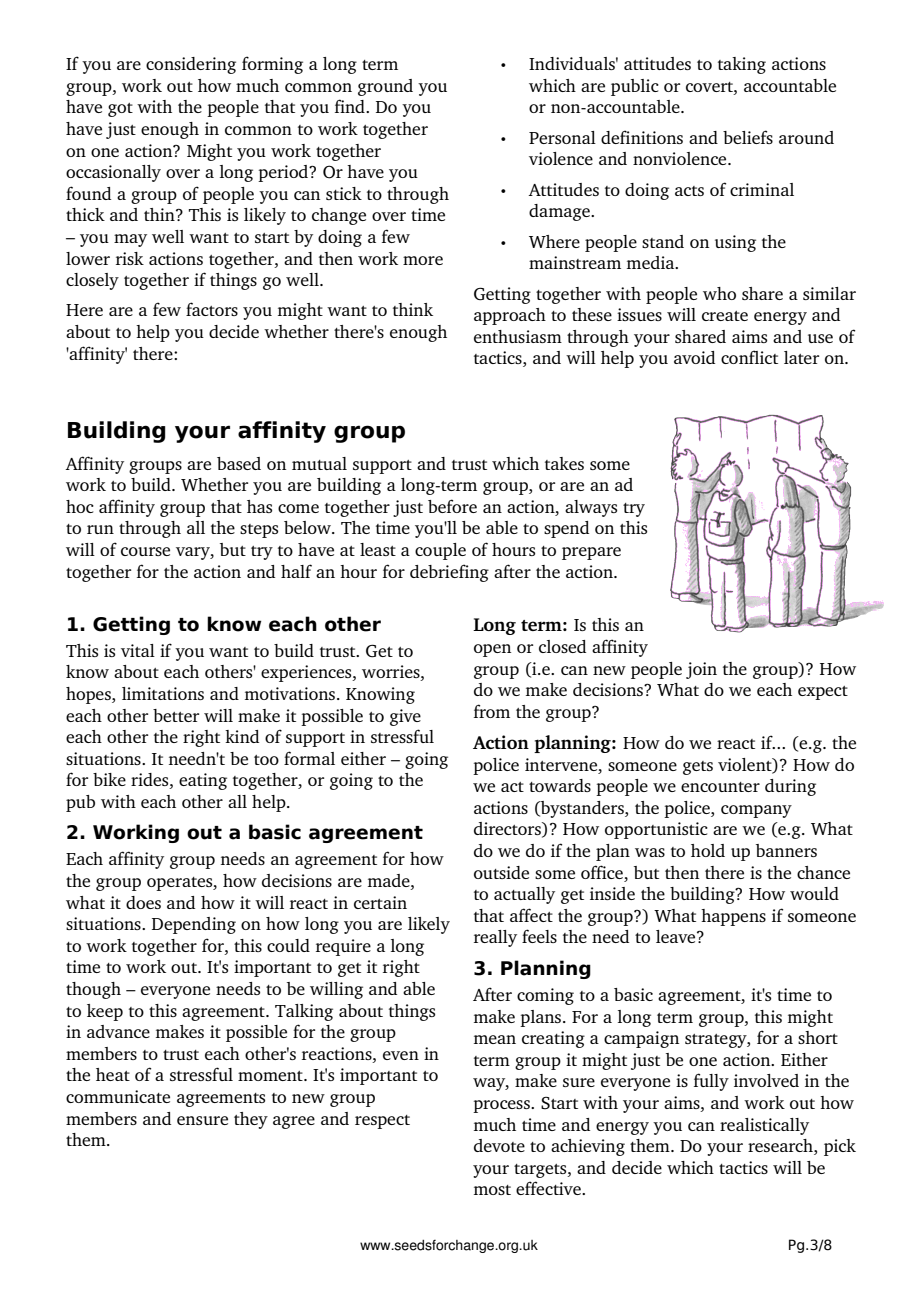  What do you see at coordinates (701, 670) in the screenshot?
I see `join` at bounding box center [701, 670].
